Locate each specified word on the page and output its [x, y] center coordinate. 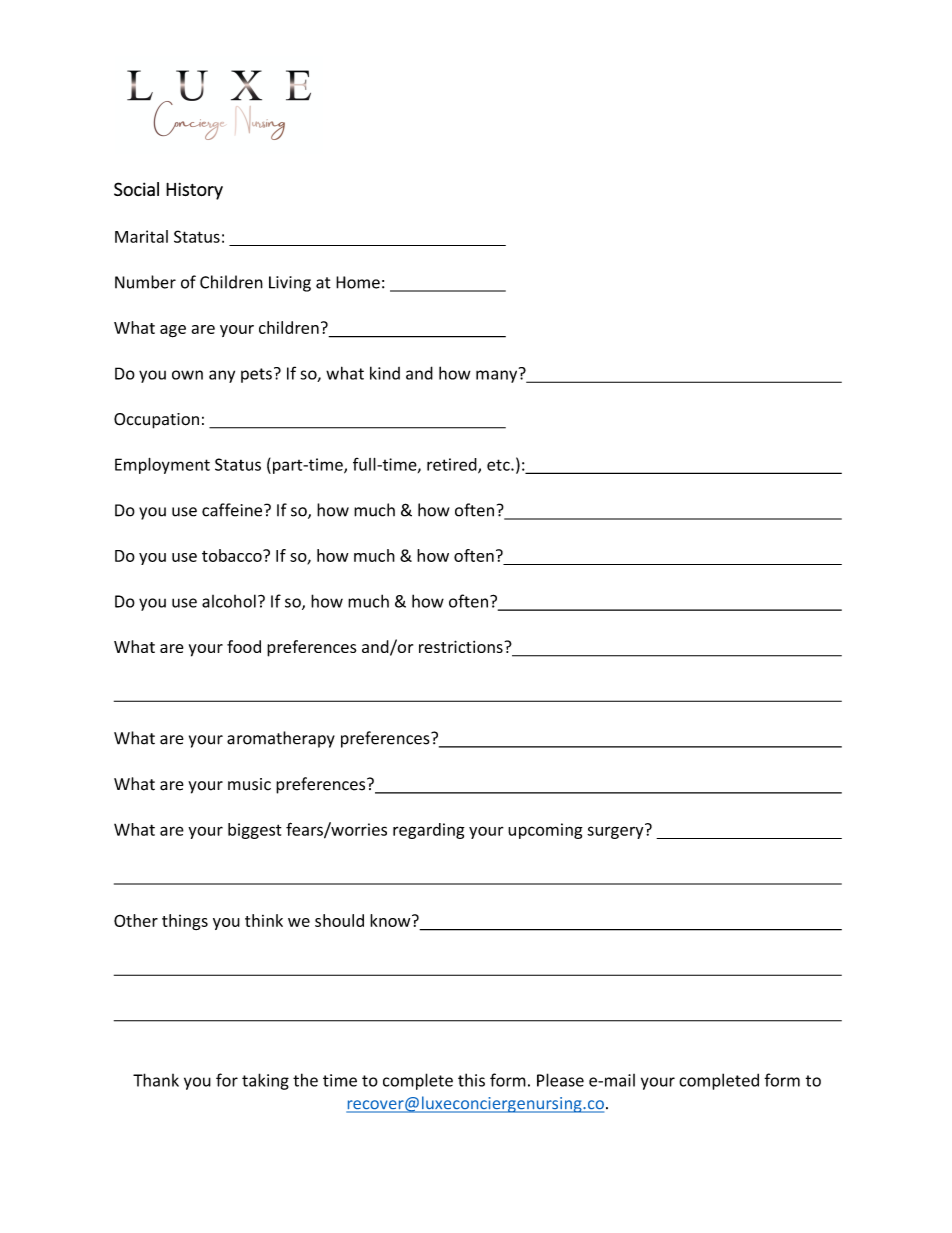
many [498, 375]
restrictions [462, 646]
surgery [616, 831]
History [194, 191]
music [249, 784]
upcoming [545, 831]
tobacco [233, 555]
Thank [156, 1080]
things [185, 922]
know [391, 920]
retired [453, 465]
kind [385, 373]
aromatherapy [281, 739]
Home [358, 282]
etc [499, 465]
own [187, 375]
